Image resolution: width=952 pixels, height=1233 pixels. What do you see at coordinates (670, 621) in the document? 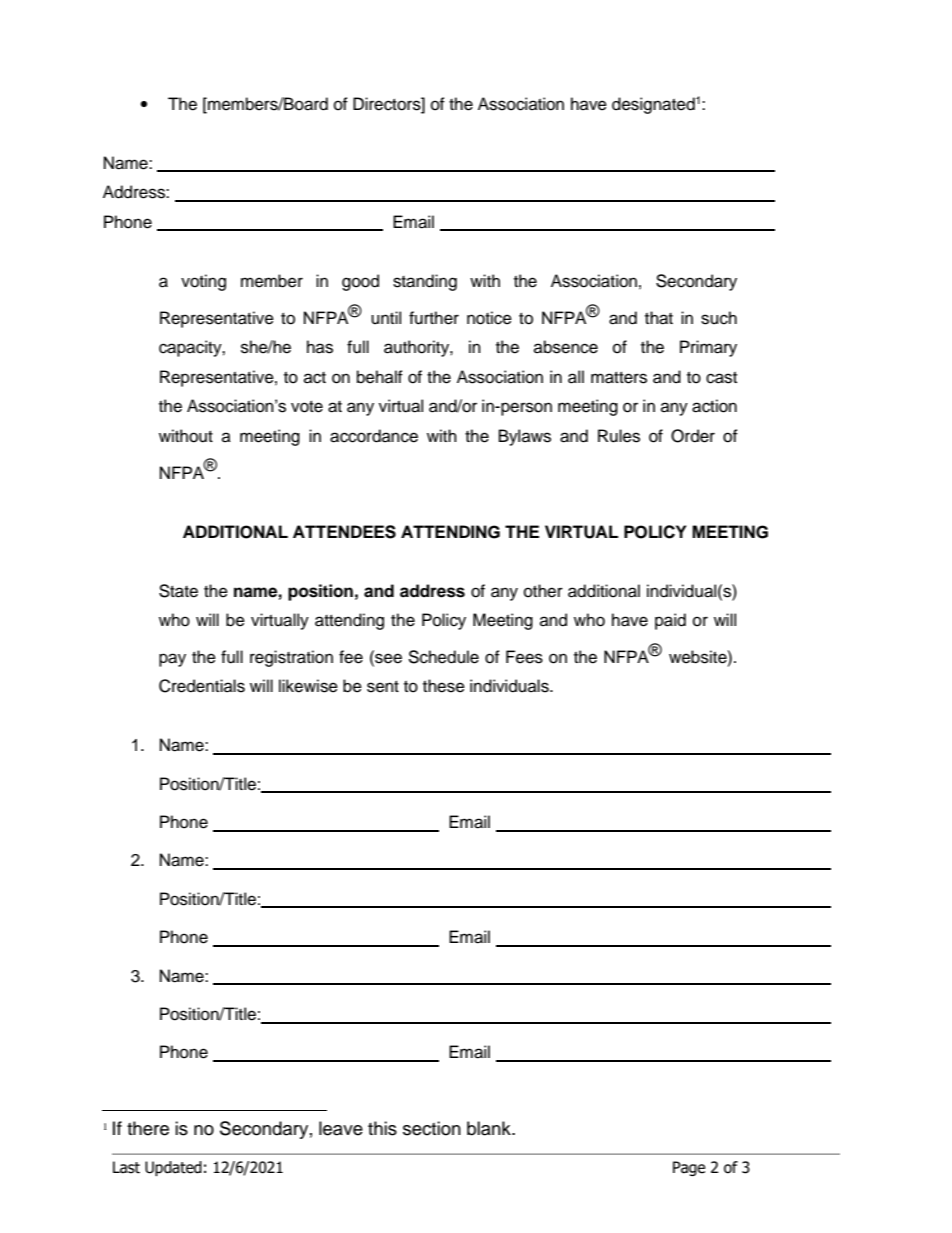
I see `paid` at bounding box center [670, 621].
